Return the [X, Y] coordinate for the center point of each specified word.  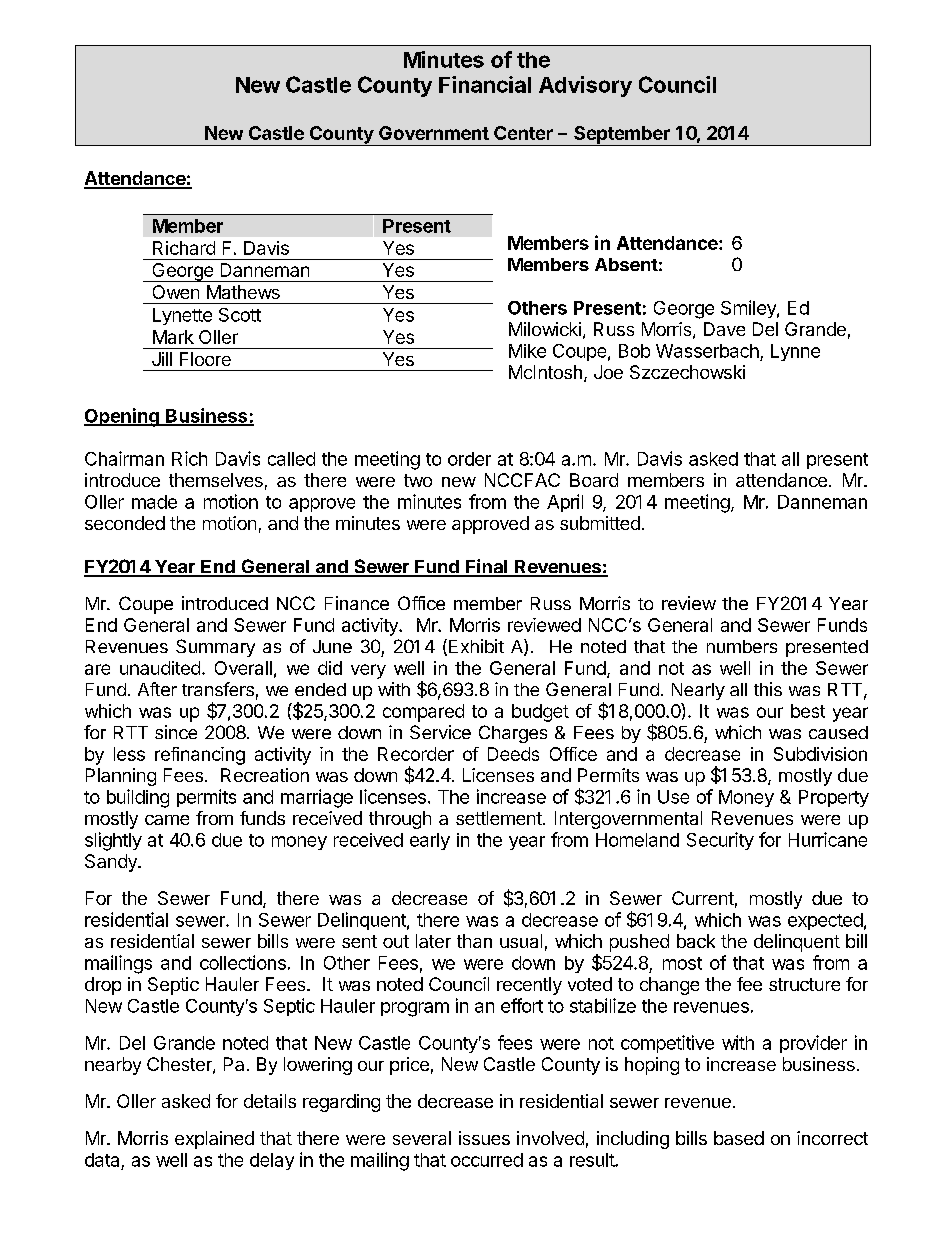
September [622, 136]
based [739, 1138]
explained [214, 1140]
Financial [485, 84]
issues [484, 1138]
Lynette [182, 316]
